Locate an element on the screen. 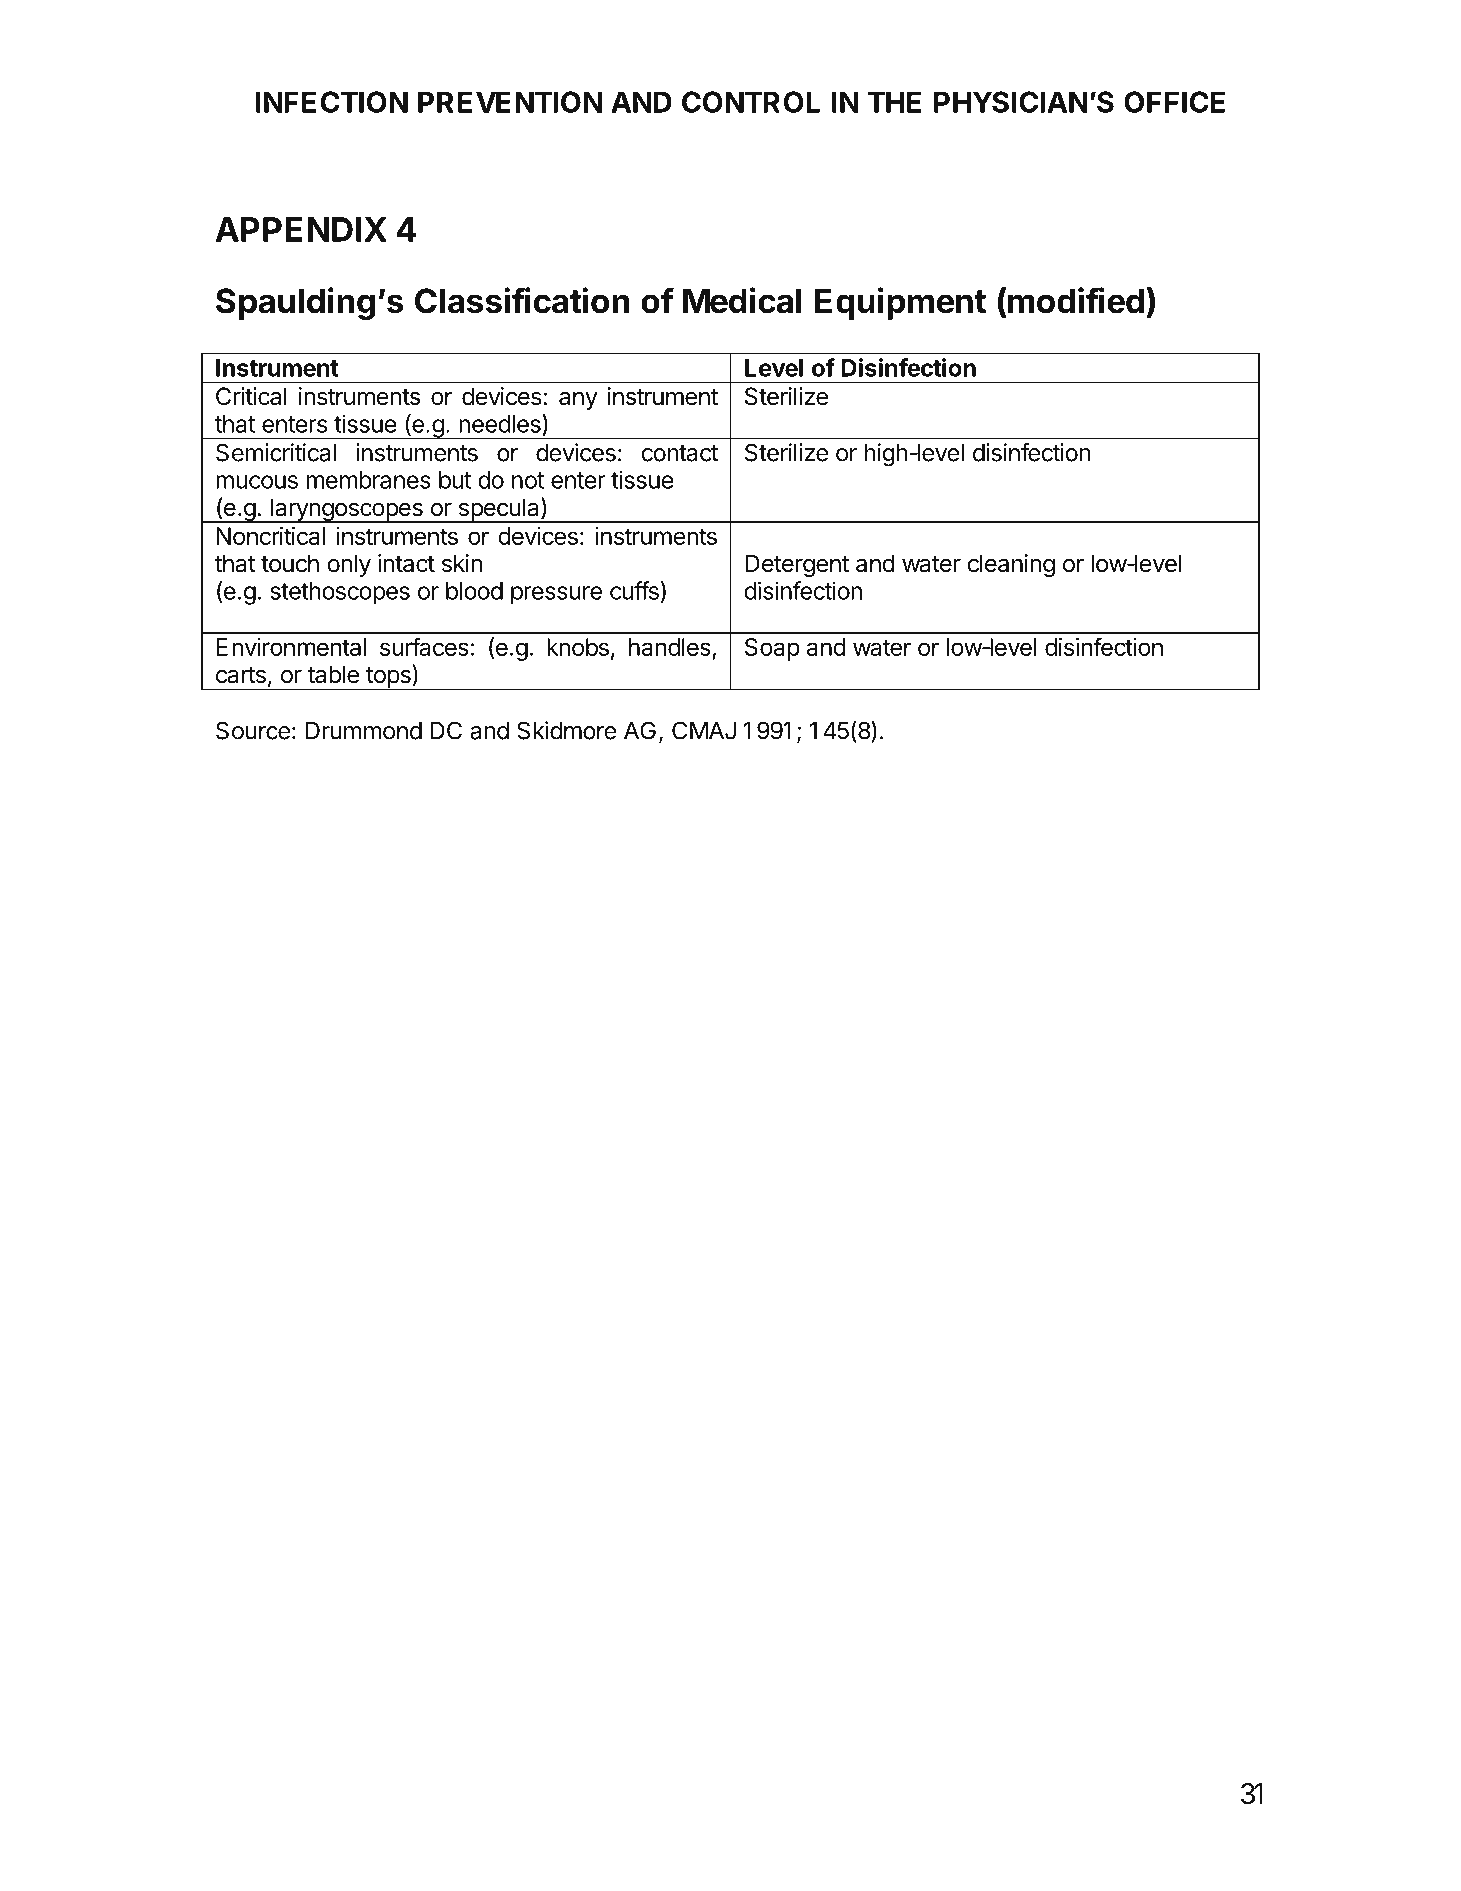  Equipment is located at coordinates (900, 303).
